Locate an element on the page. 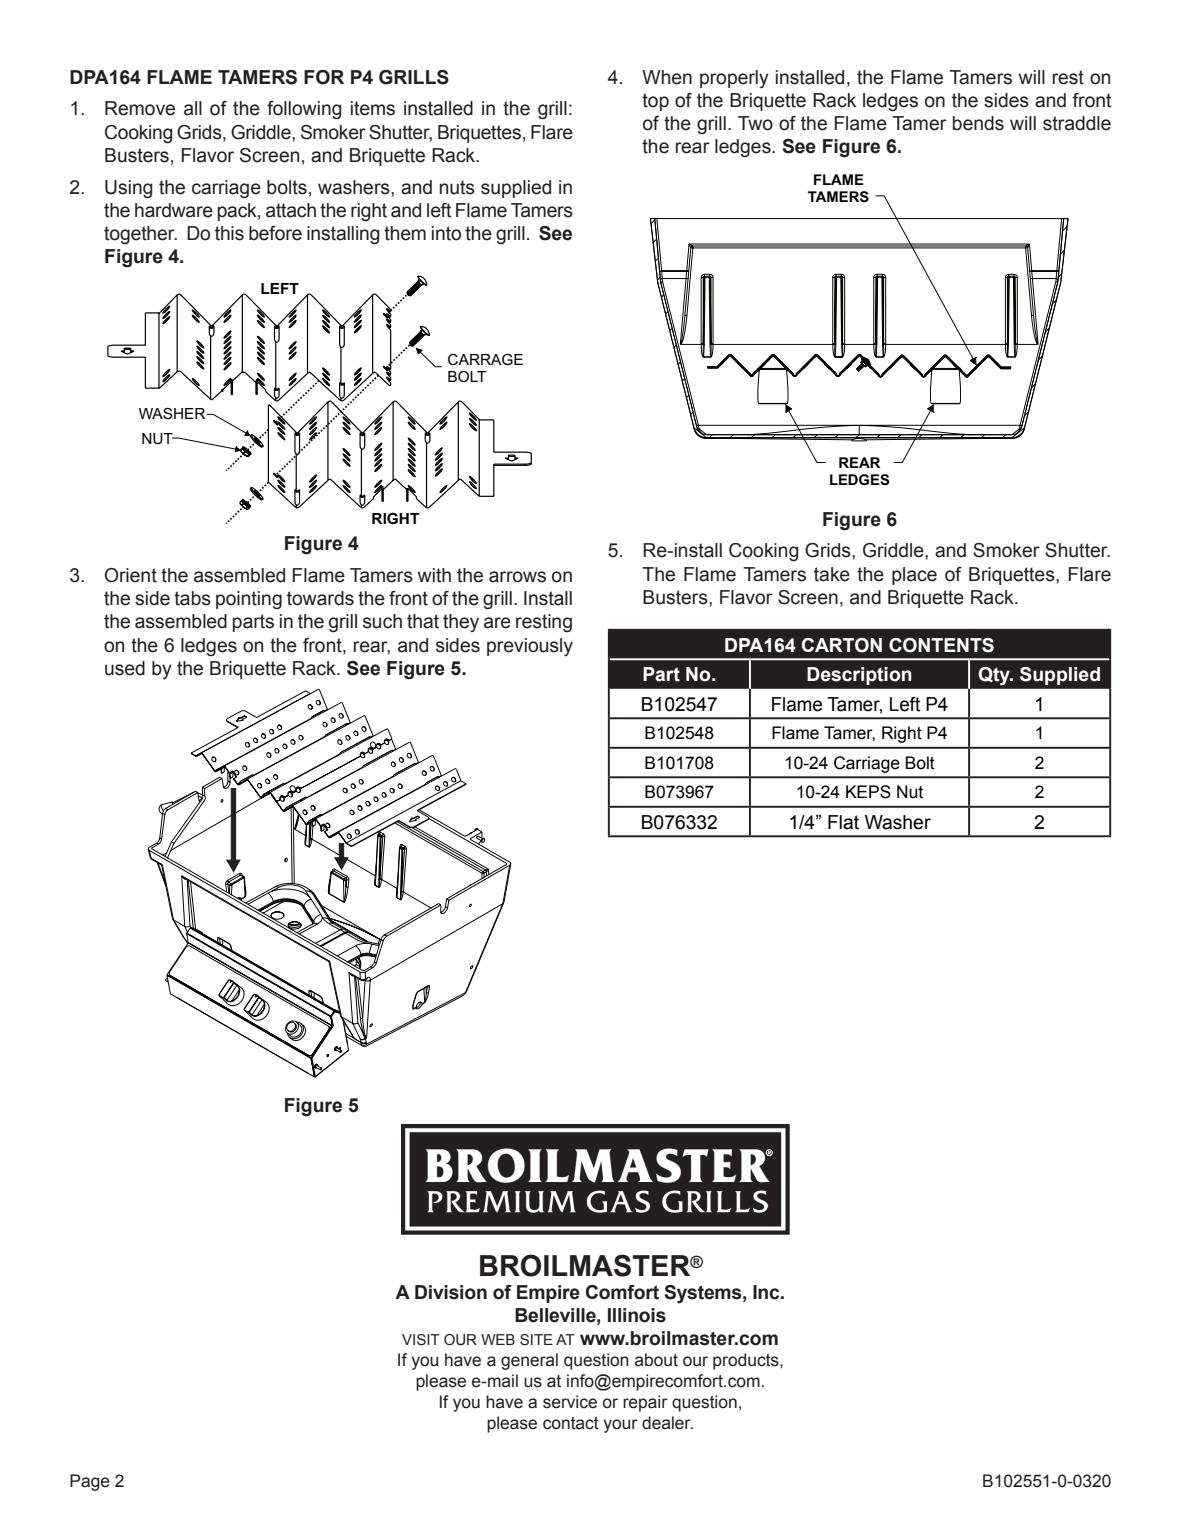 This image has height=1529, width=1181. previously is located at coordinates (530, 647).
